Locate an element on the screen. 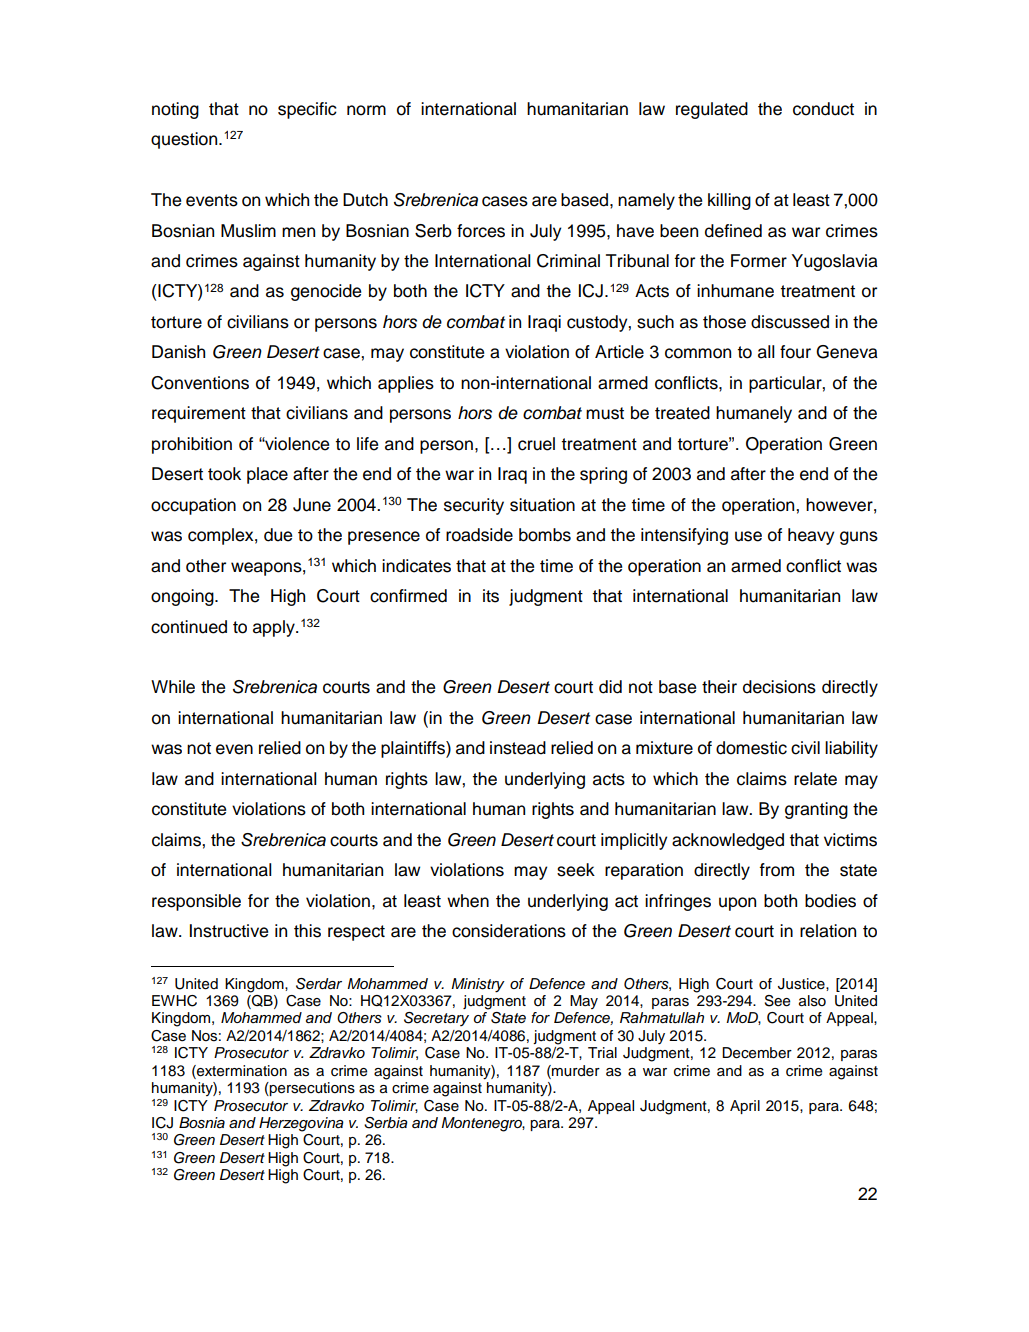  conduct is located at coordinates (823, 109).
